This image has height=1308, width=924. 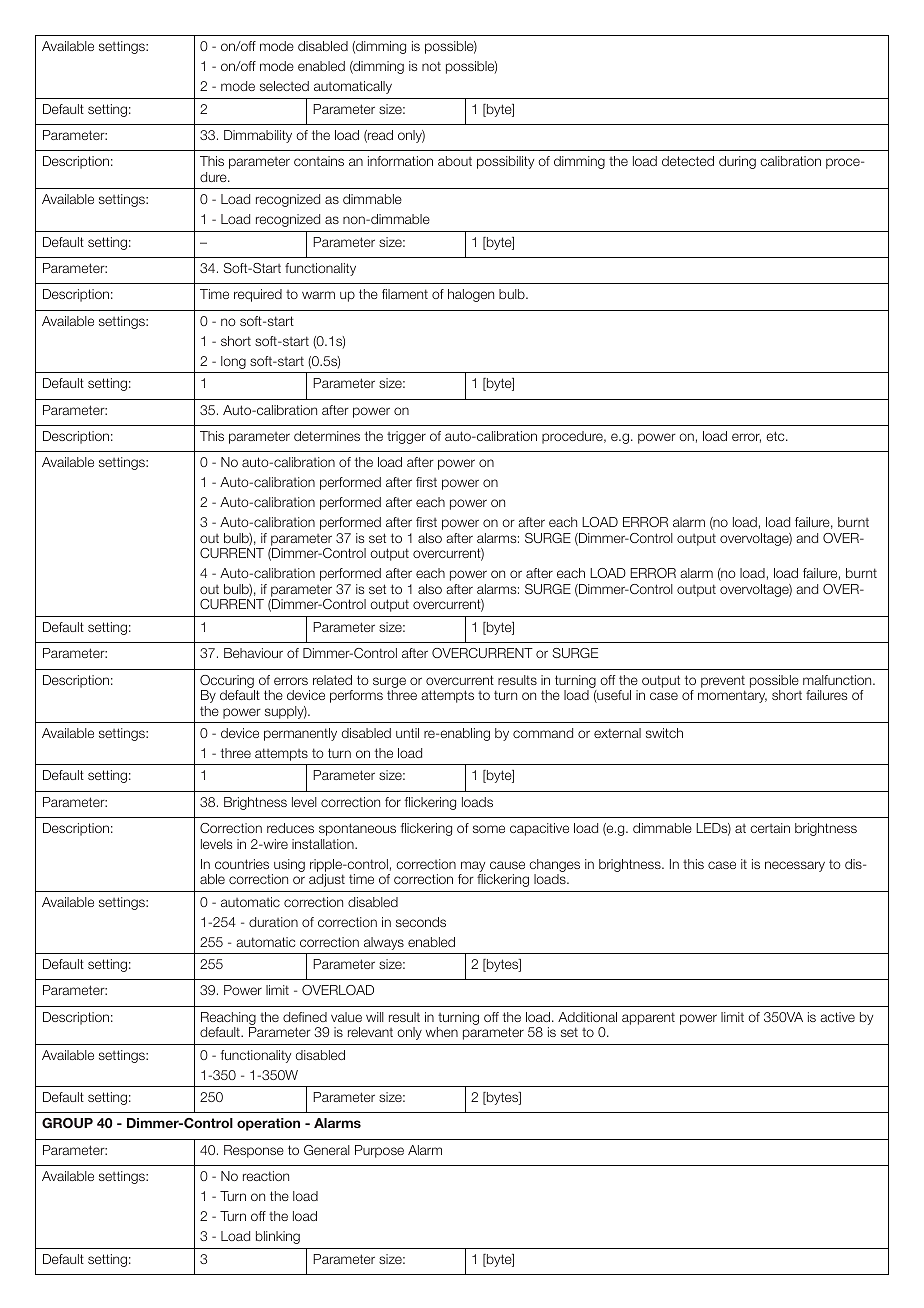 What do you see at coordinates (406, 437) in the image?
I see `trigger` at bounding box center [406, 437].
